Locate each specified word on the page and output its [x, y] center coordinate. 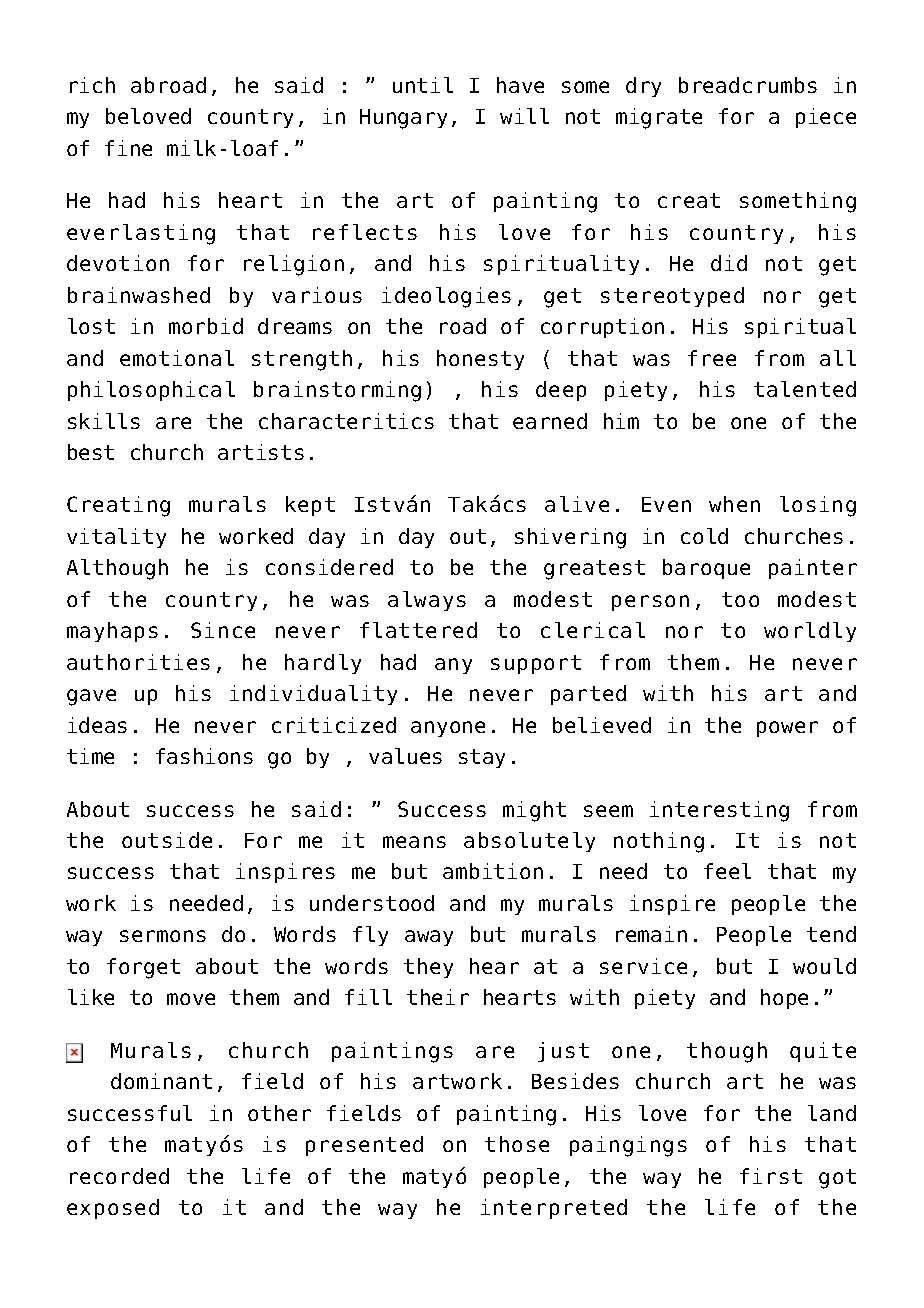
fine [128, 148]
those [517, 1144]
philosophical [151, 391]
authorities [138, 662]
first [771, 1176]
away [429, 938]
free [712, 358]
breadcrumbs [748, 85]
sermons [163, 936]
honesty [480, 360]
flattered [418, 630]
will [524, 116]
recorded [119, 1176]
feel [727, 871]
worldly [810, 632]
